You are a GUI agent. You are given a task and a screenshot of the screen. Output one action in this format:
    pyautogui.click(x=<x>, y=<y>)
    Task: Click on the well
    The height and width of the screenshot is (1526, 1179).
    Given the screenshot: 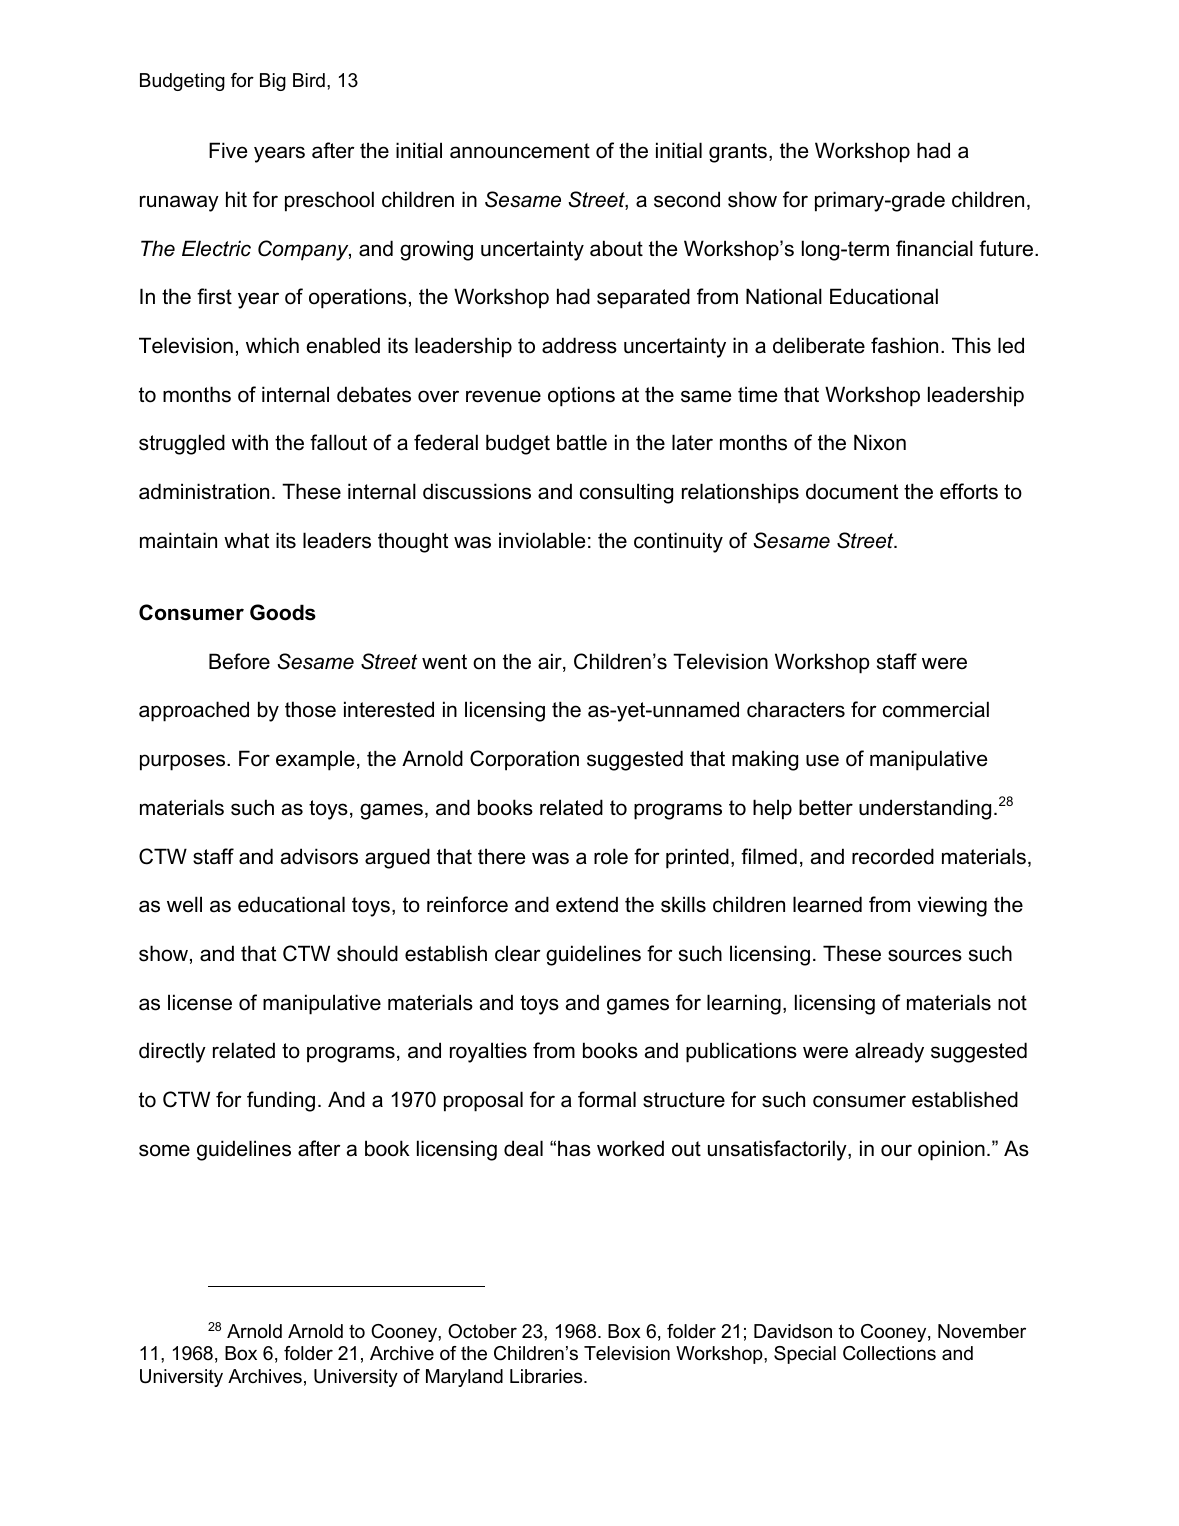 What is the action you would take?
    pyautogui.click(x=184, y=904)
